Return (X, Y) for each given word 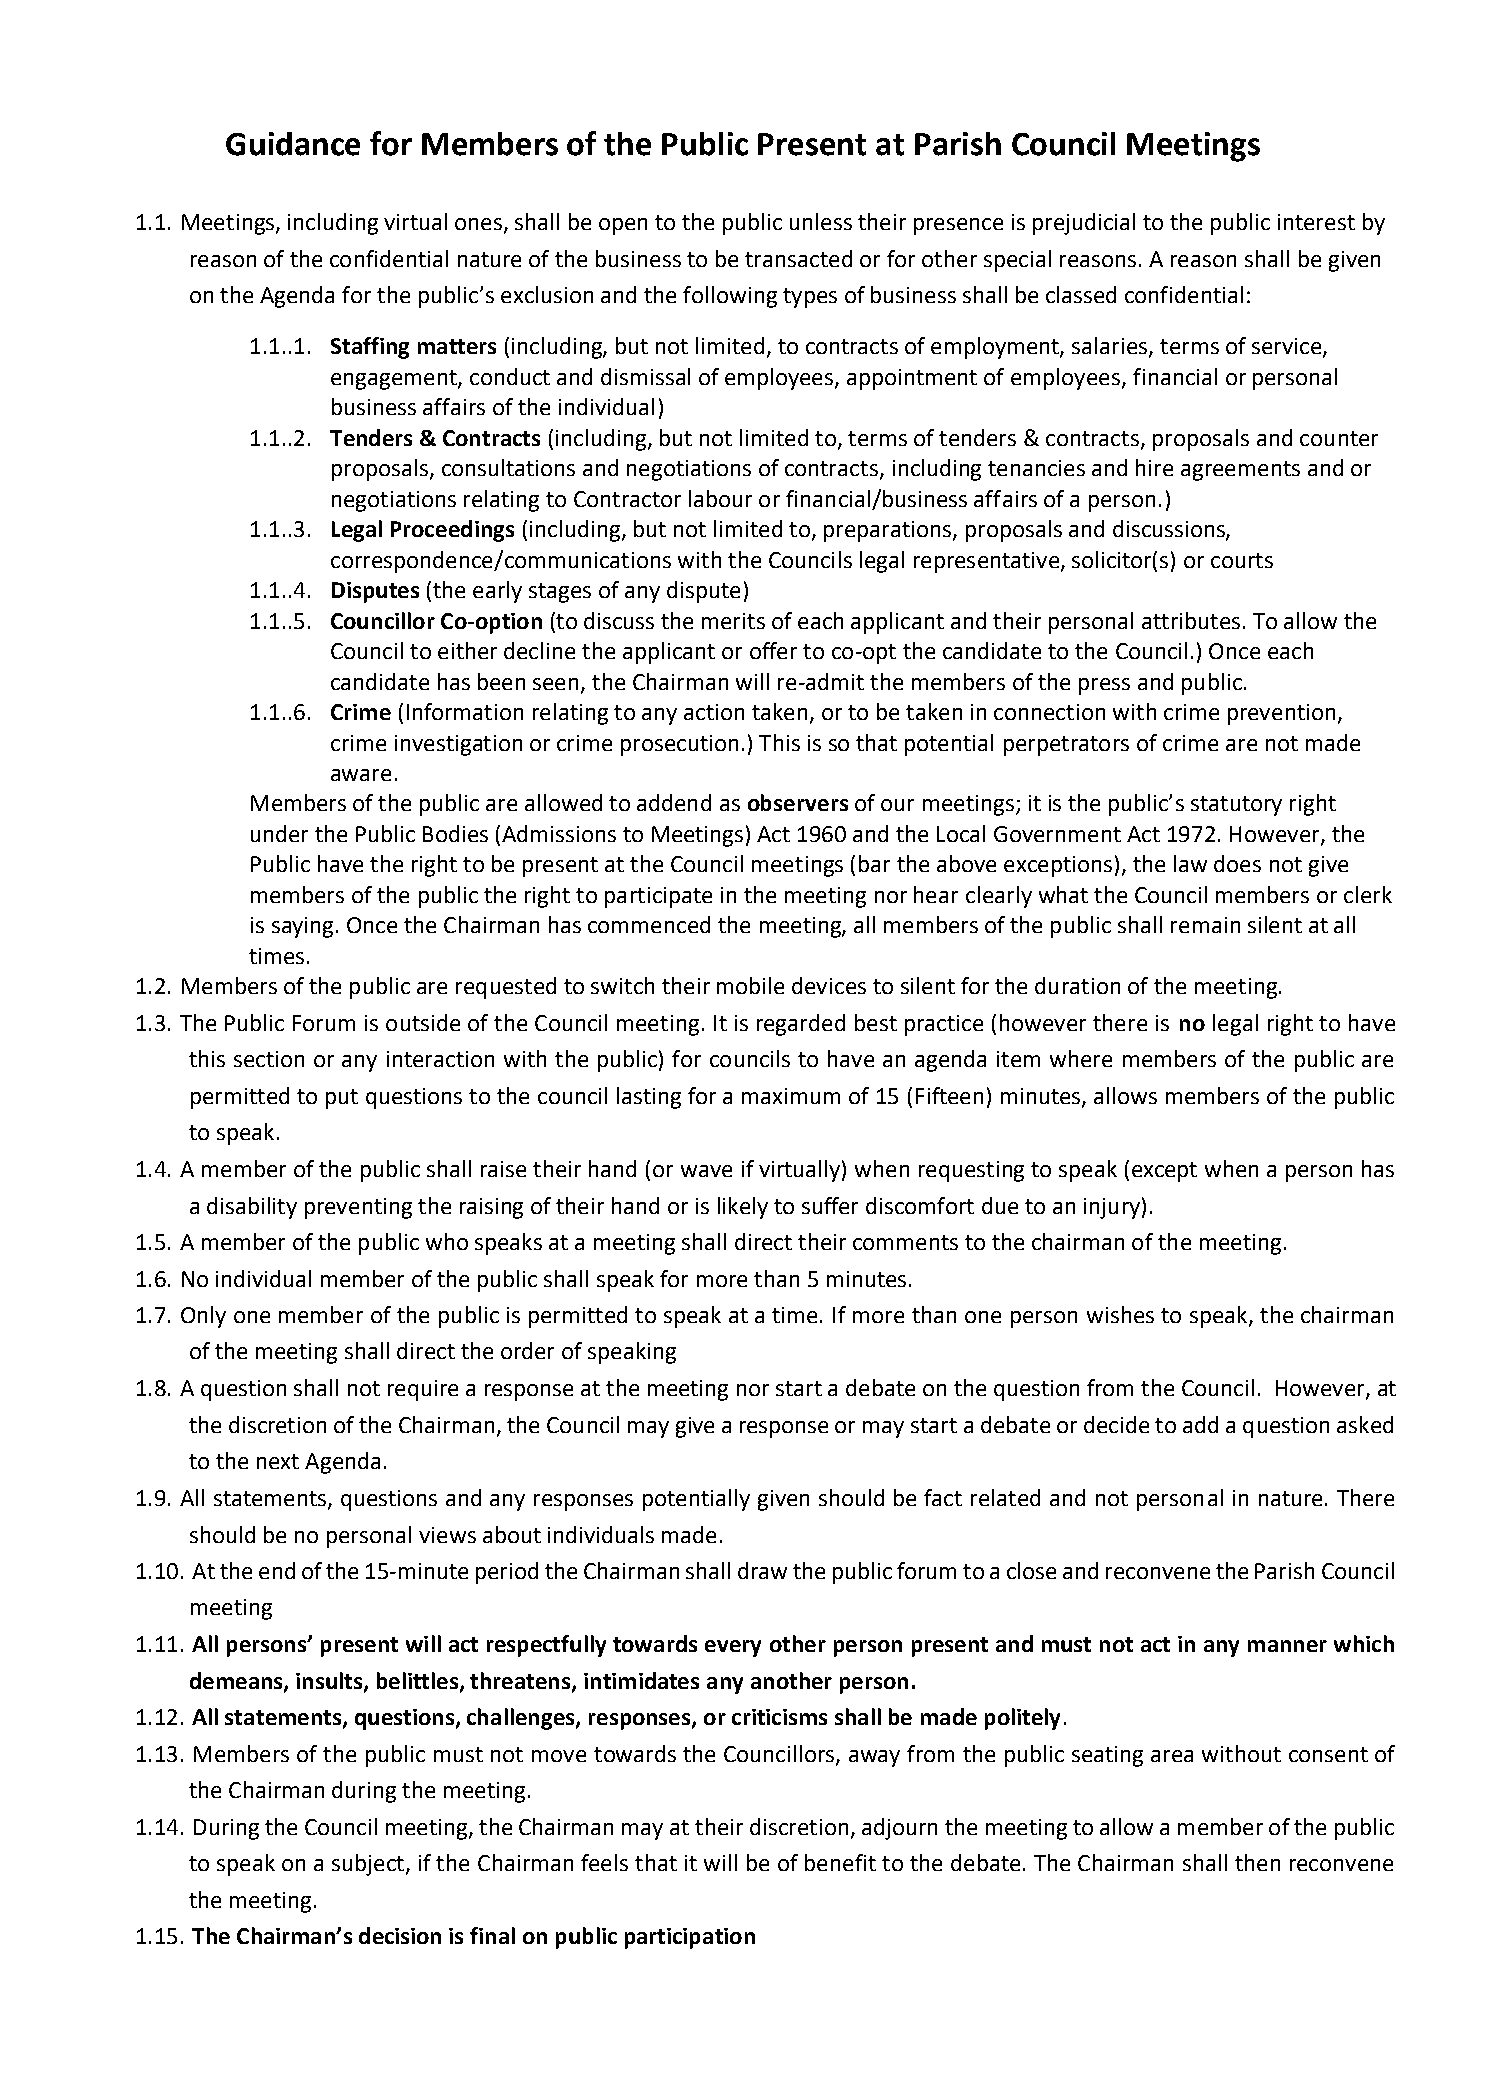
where (1081, 1058)
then (1257, 1862)
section (269, 1059)
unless (821, 221)
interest (1316, 222)
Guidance (293, 144)
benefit (840, 1862)
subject (368, 1865)
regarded (801, 1025)
